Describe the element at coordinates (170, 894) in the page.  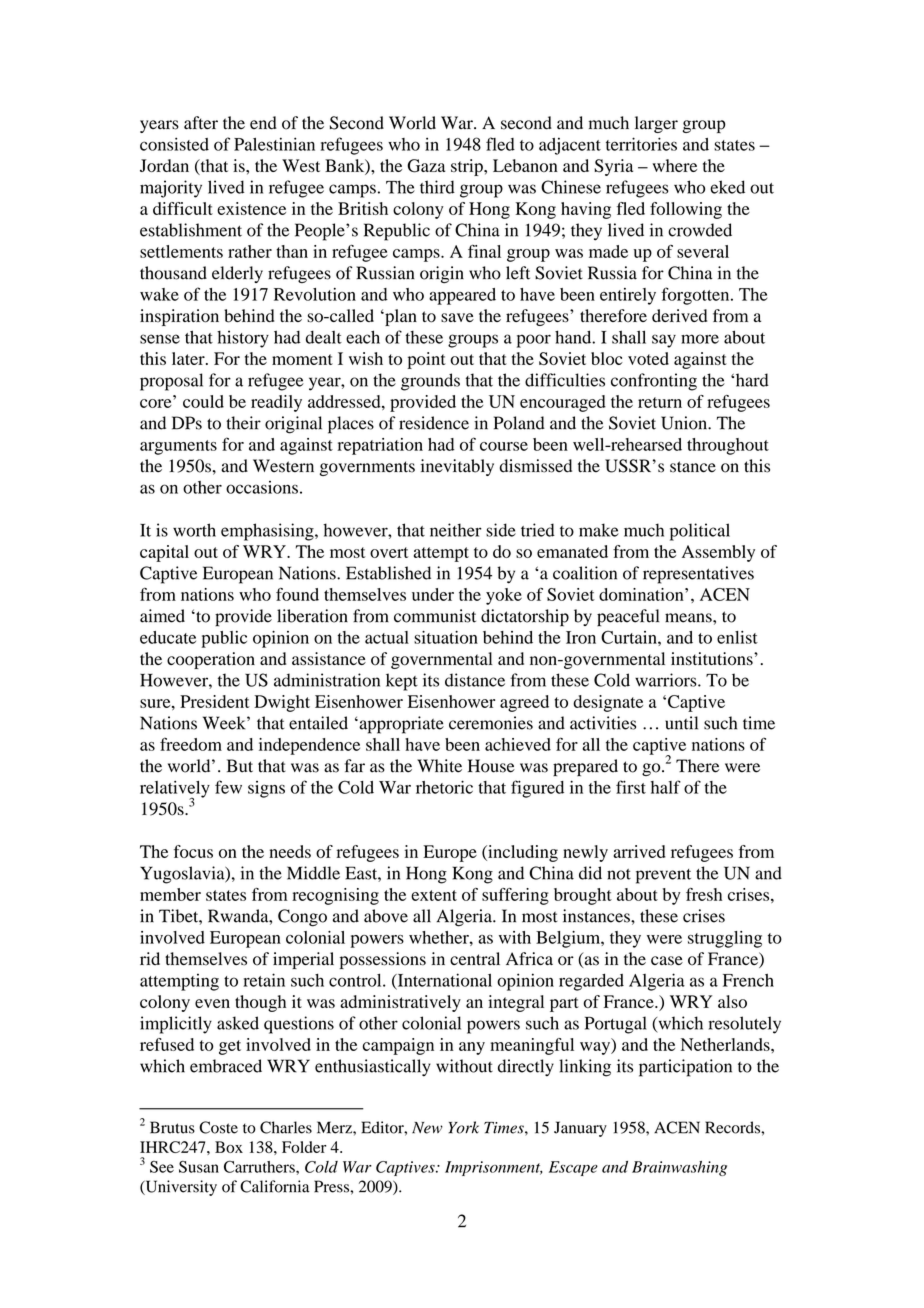
I see `member` at that location.
